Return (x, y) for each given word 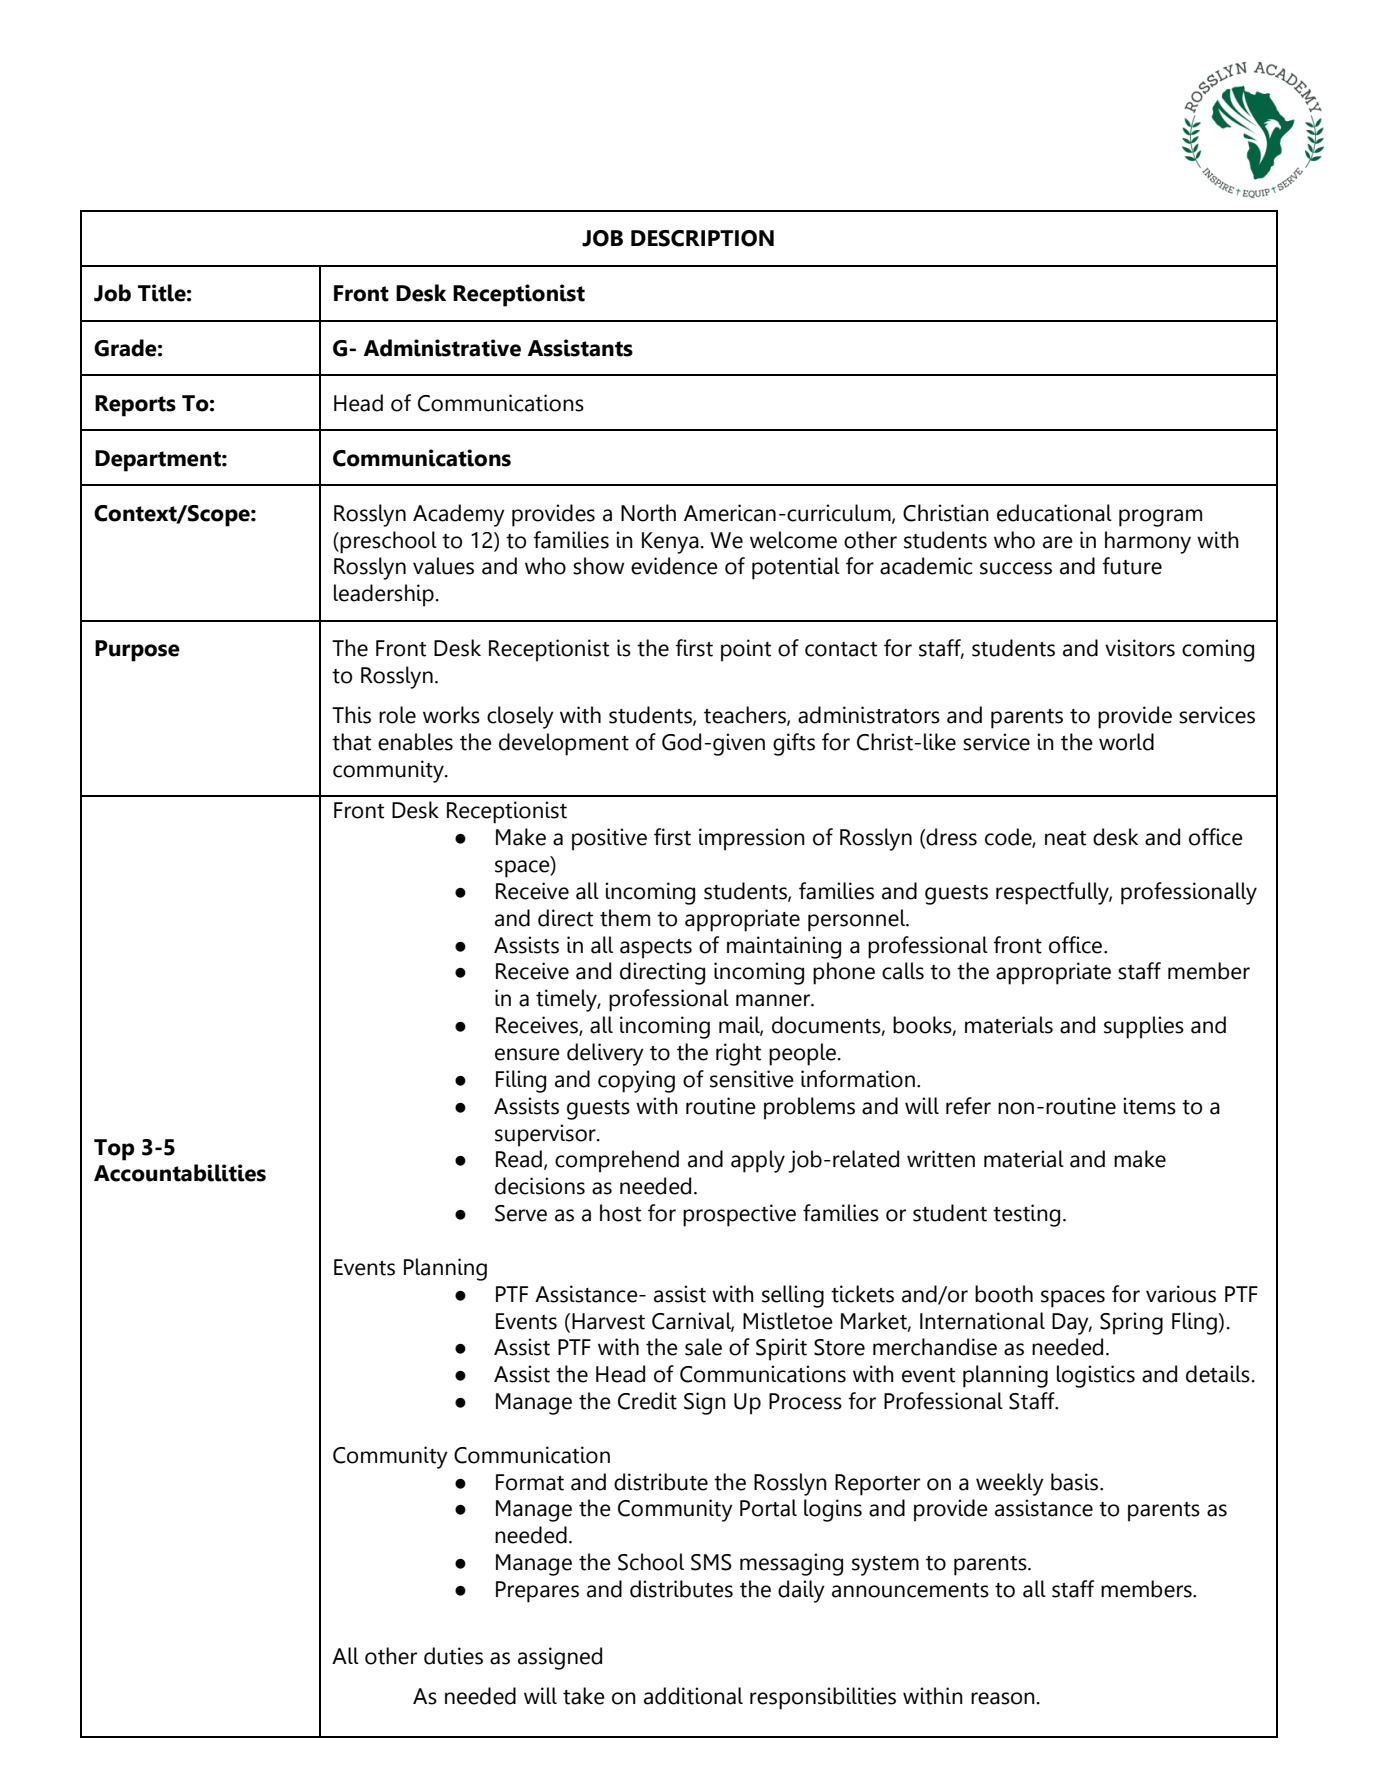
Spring (1131, 1323)
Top (114, 1150)
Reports (135, 406)
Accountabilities (180, 1173)
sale (703, 1347)
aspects (656, 949)
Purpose (137, 651)
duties (453, 1656)
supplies (1144, 1027)
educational (1054, 513)
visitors (1140, 648)
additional (693, 1696)
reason (1003, 1698)
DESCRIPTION (702, 238)
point (746, 650)
